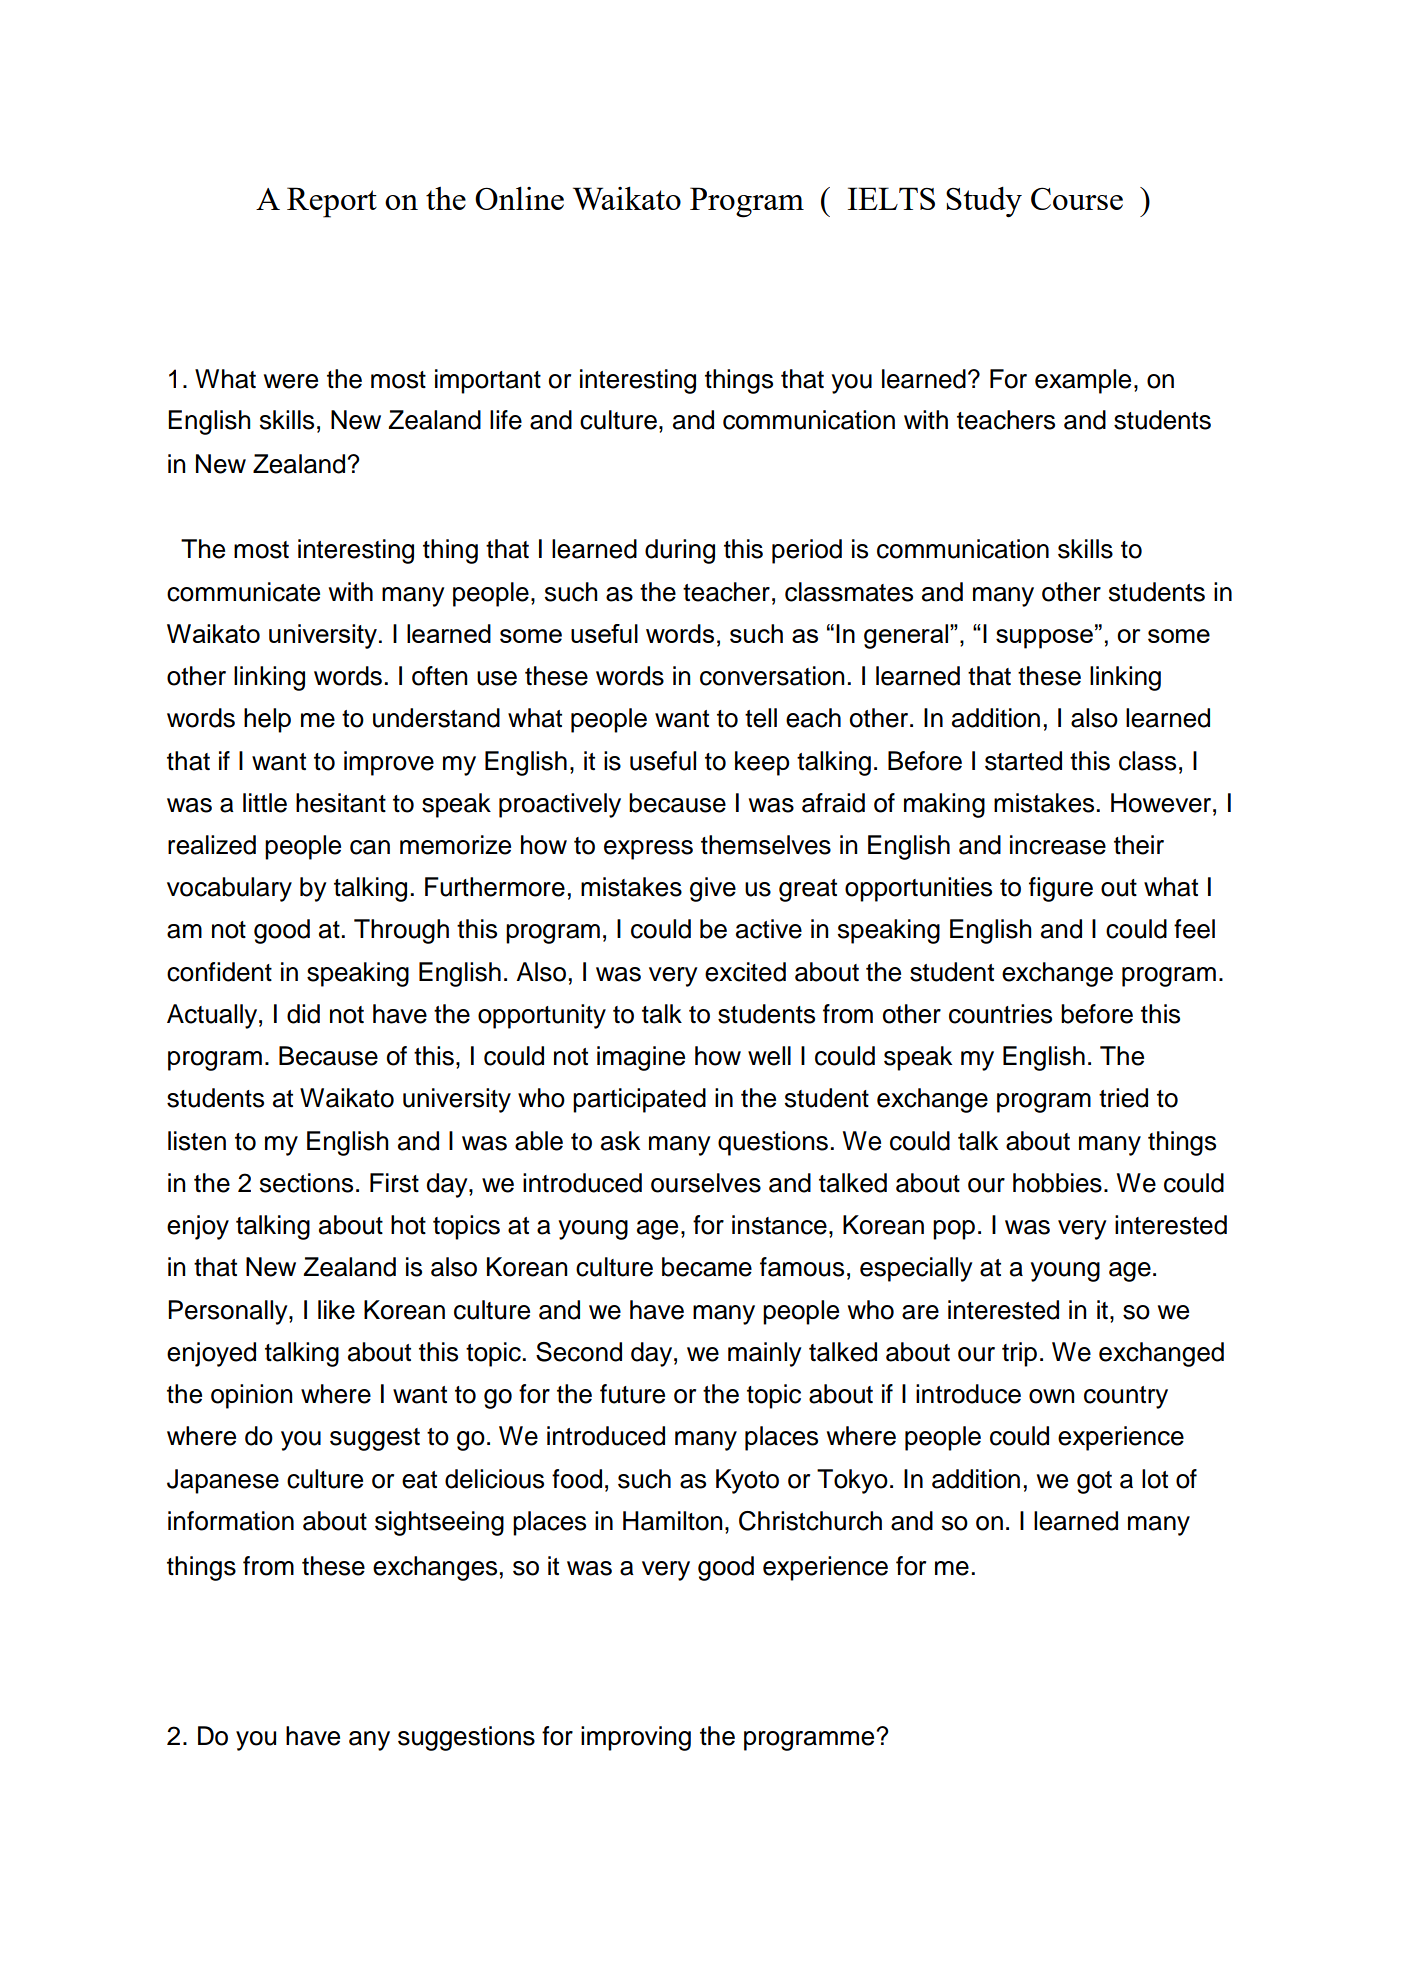 This document has height=1981, width=1401. I want to click on did, so click(303, 1014).
